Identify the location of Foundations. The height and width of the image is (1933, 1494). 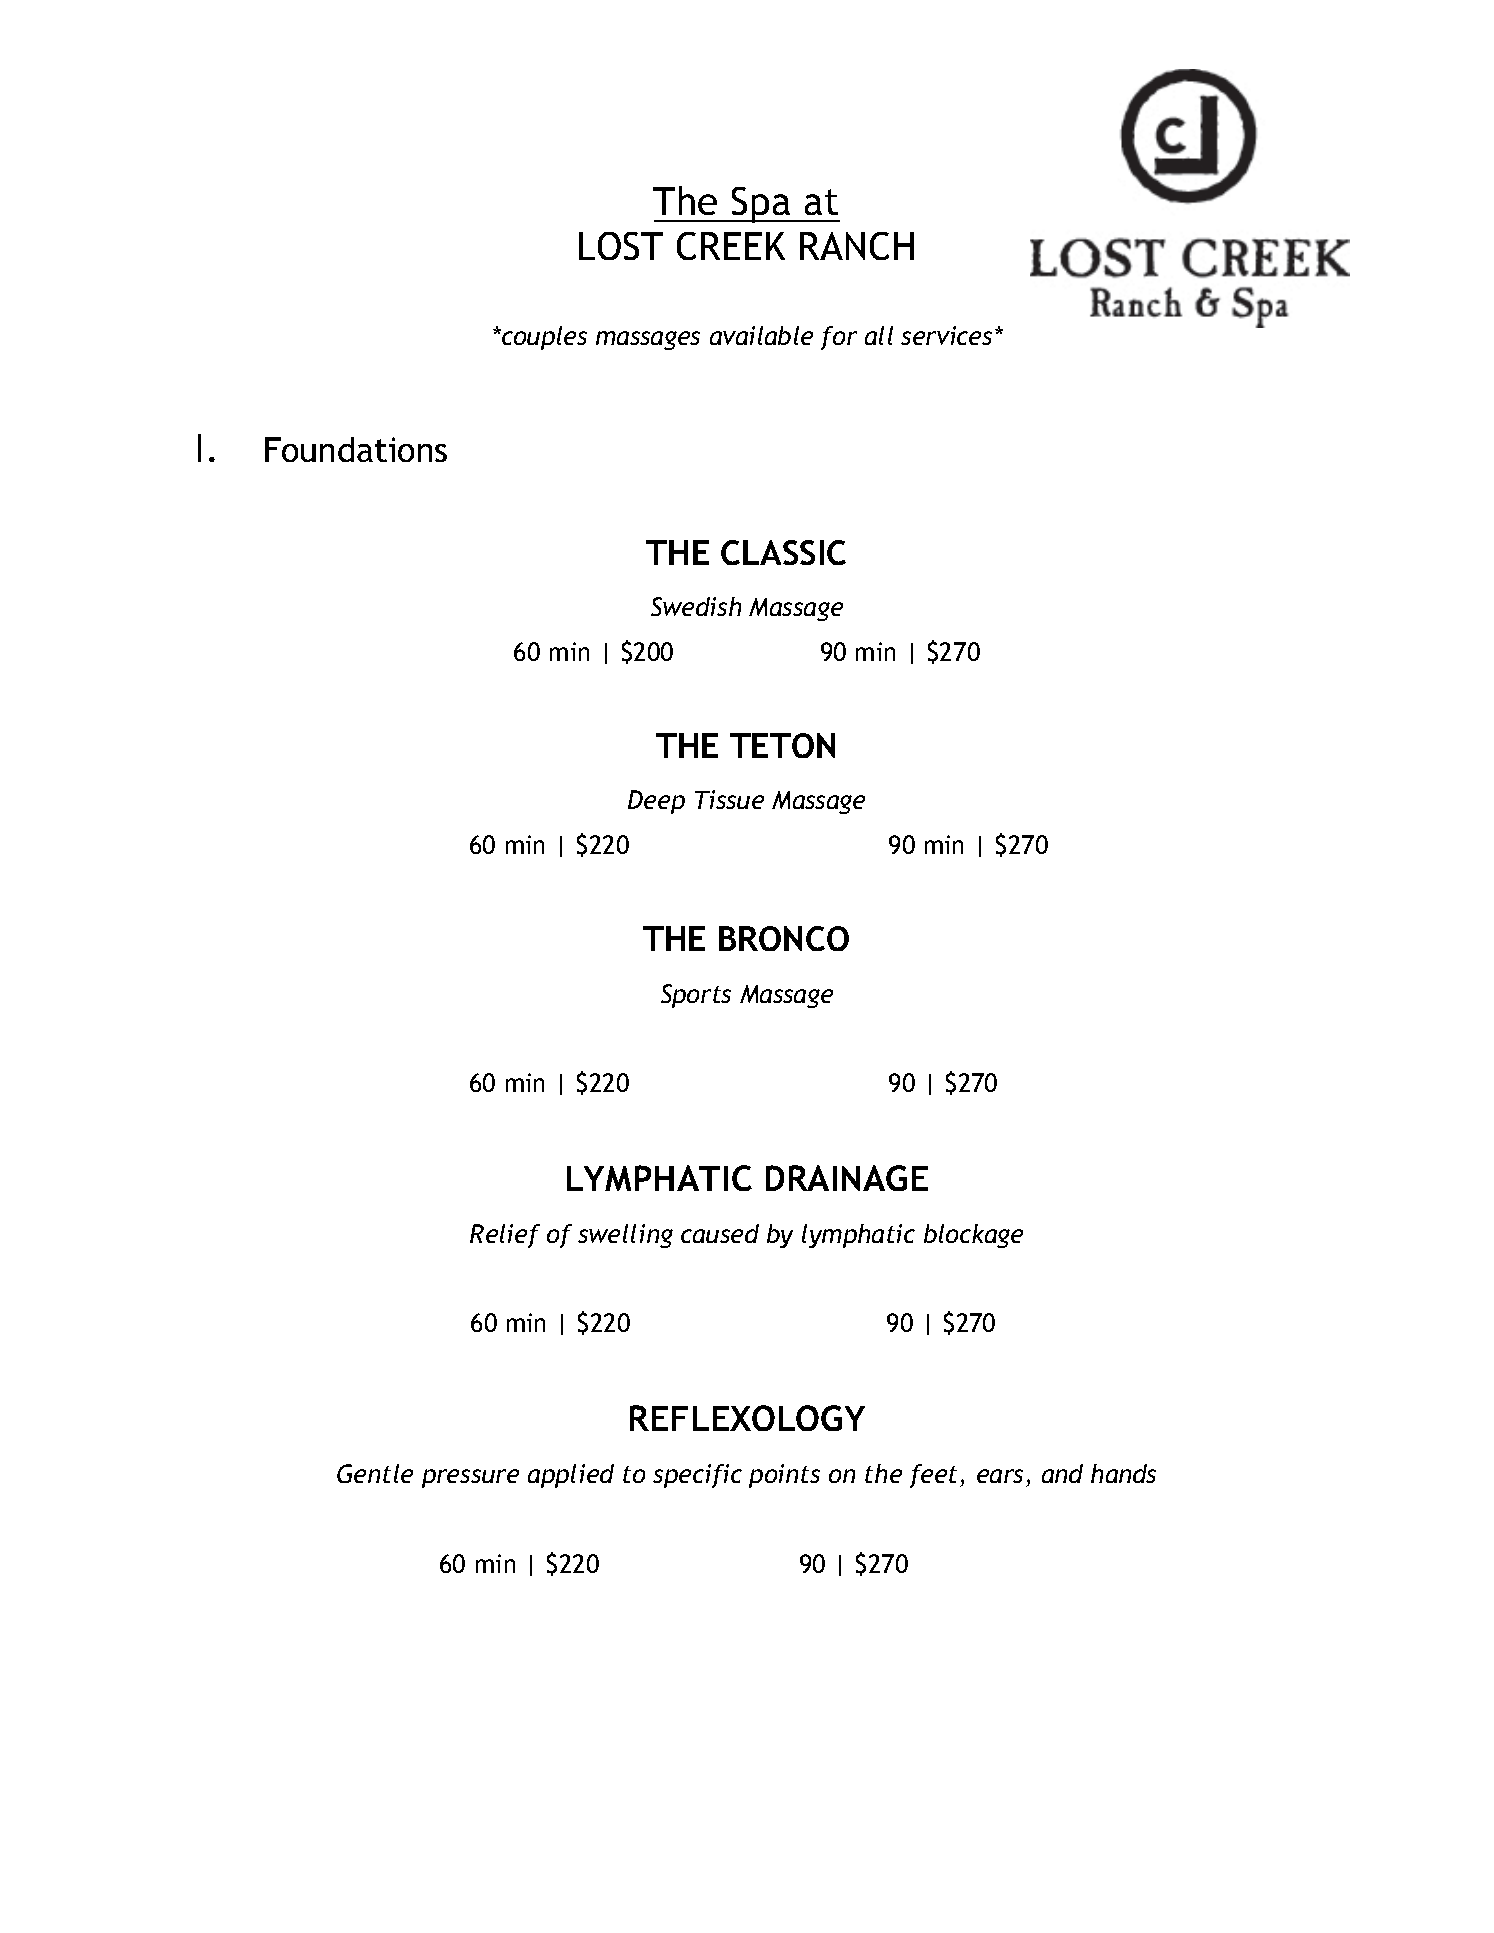
(356, 449).
